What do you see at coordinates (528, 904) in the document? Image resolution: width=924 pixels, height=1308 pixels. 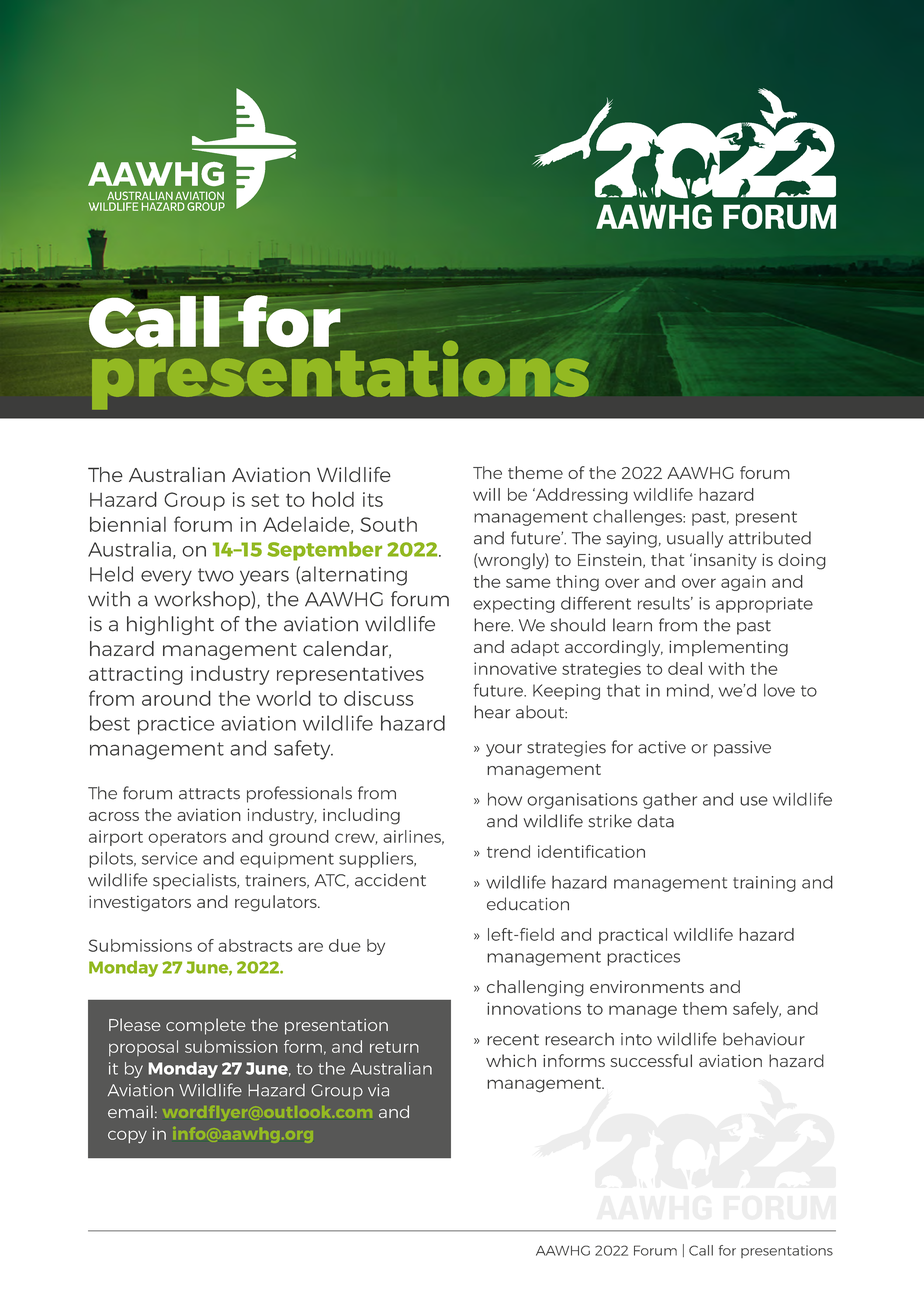 I see `education` at bounding box center [528, 904].
